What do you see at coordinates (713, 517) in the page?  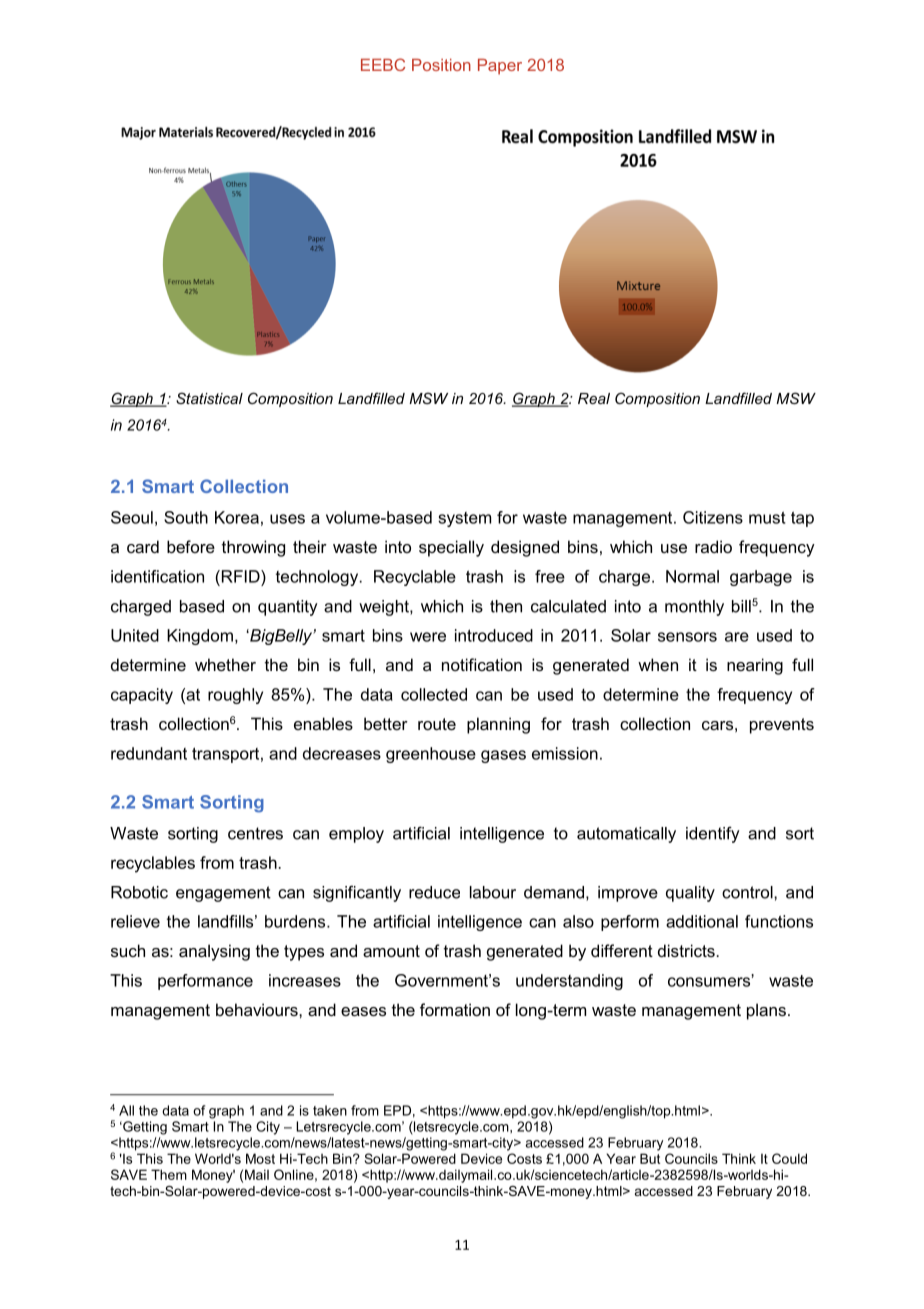 I see `Citizens` at bounding box center [713, 517].
